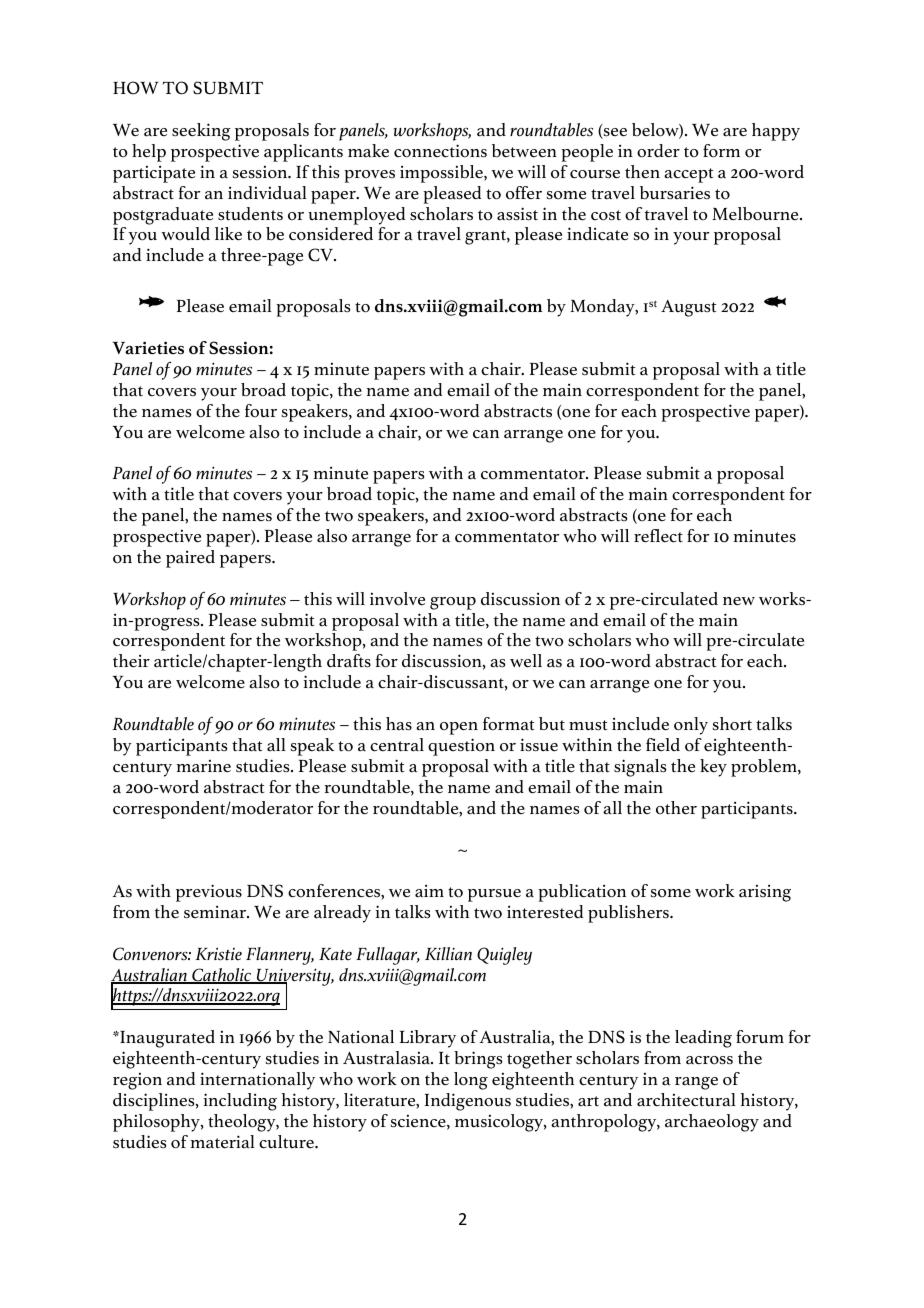 Image resolution: width=924 pixels, height=1308 pixels. Describe the element at coordinates (240, 1102) in the screenshot. I see `including` at that location.
